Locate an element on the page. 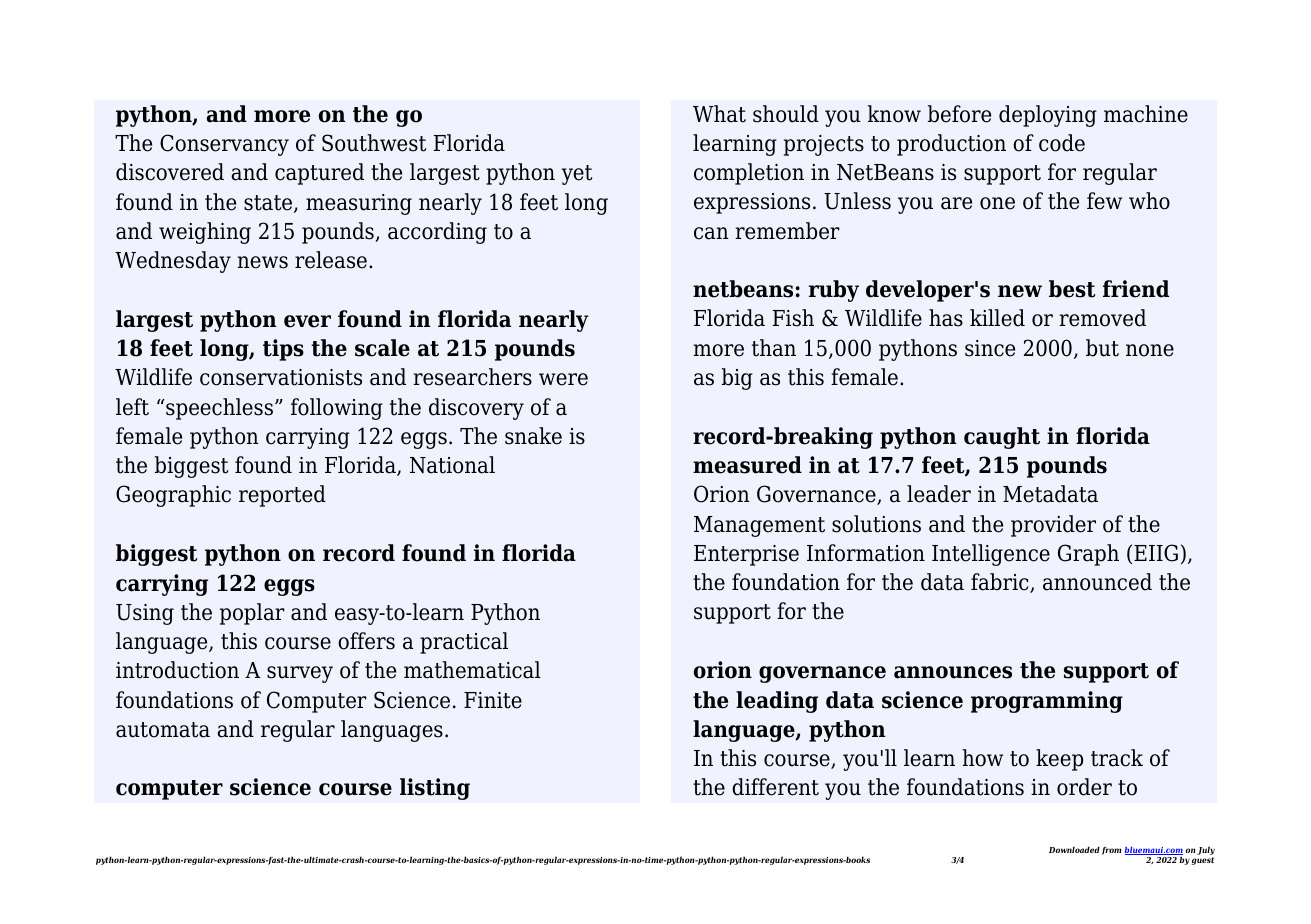 The width and height of the page is (1311, 924). poplar is located at coordinates (252, 614).
